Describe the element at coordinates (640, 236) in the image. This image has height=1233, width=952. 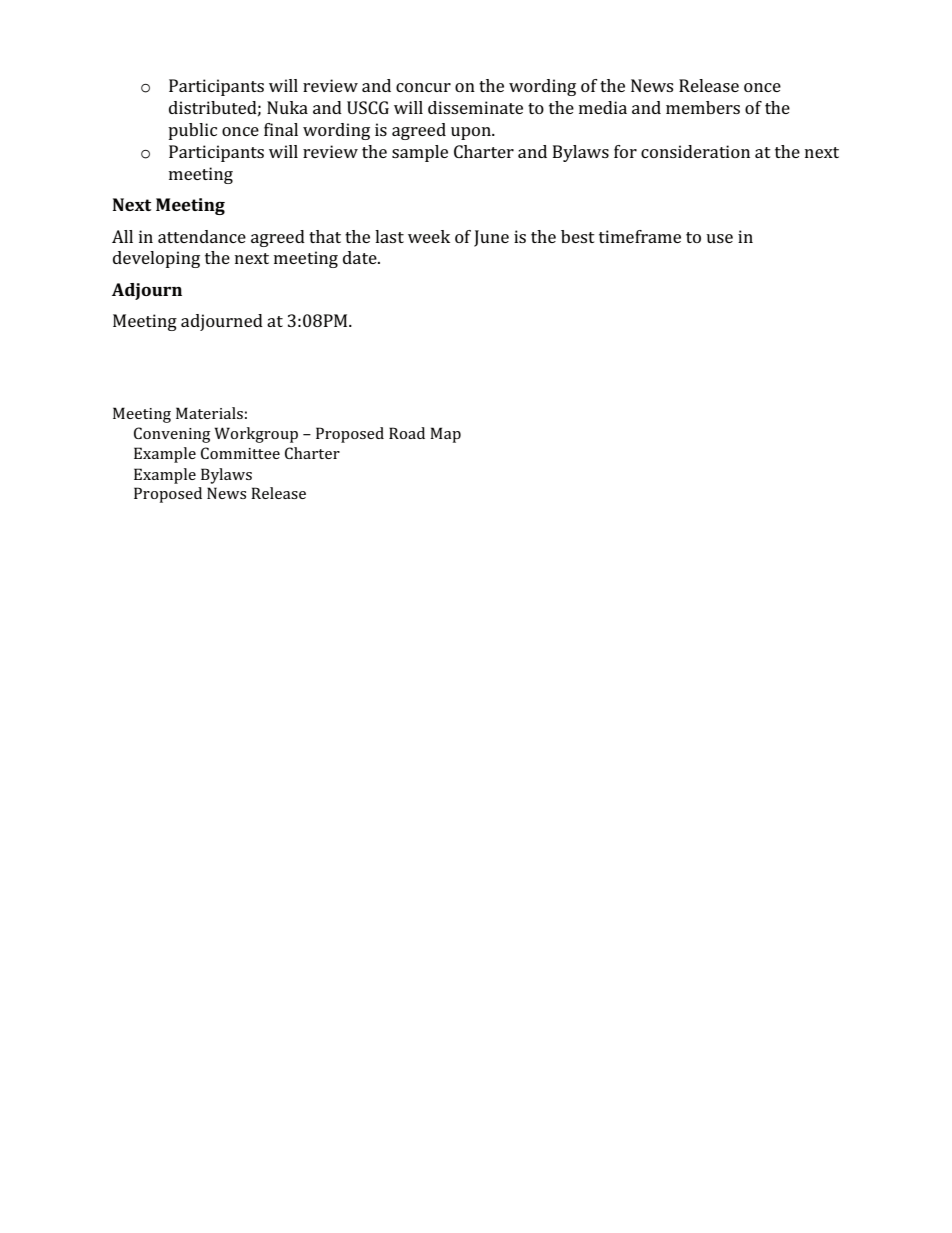
I see `timeframe` at that location.
